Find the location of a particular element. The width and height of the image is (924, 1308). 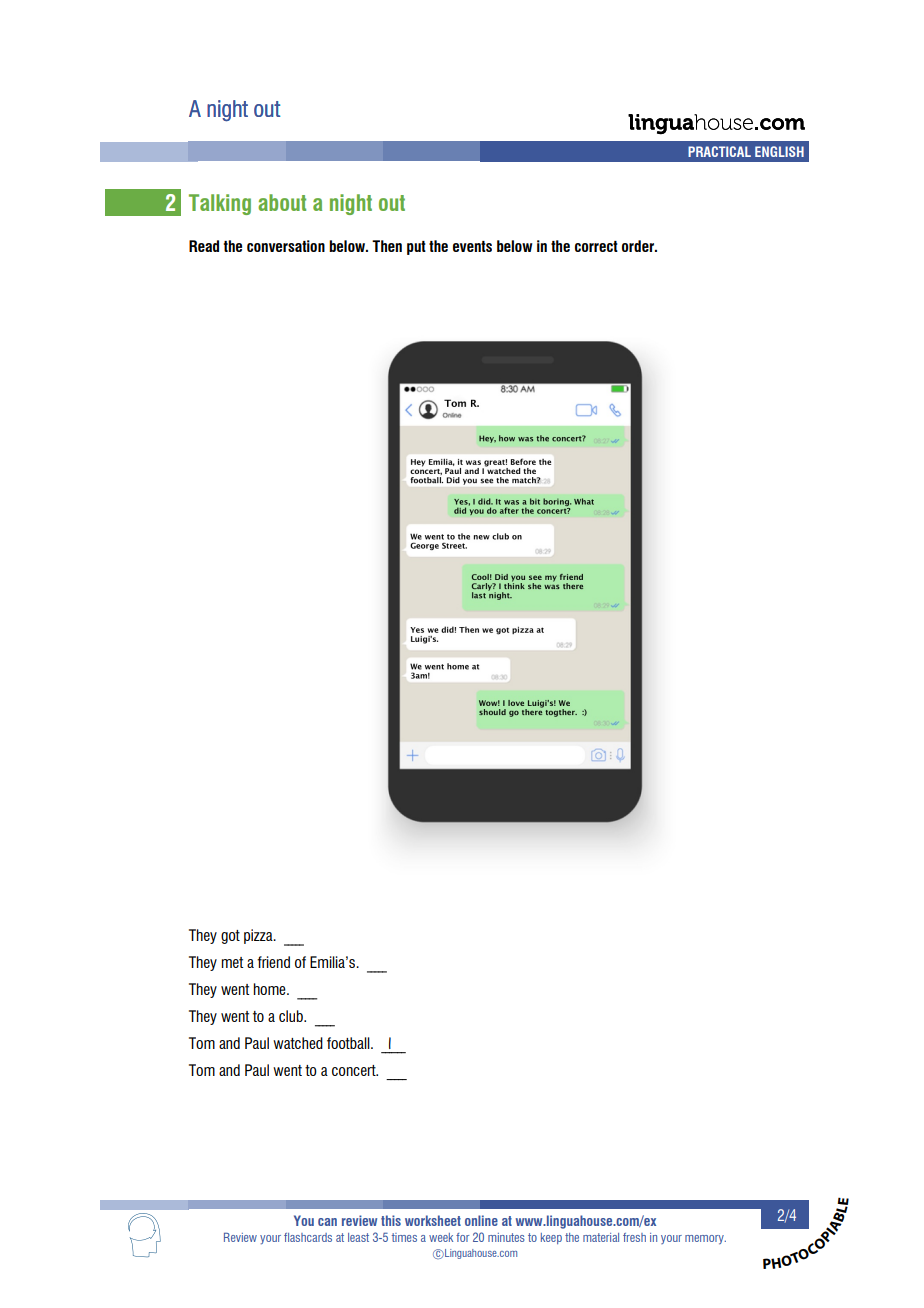

football is located at coordinates (349, 1043).
